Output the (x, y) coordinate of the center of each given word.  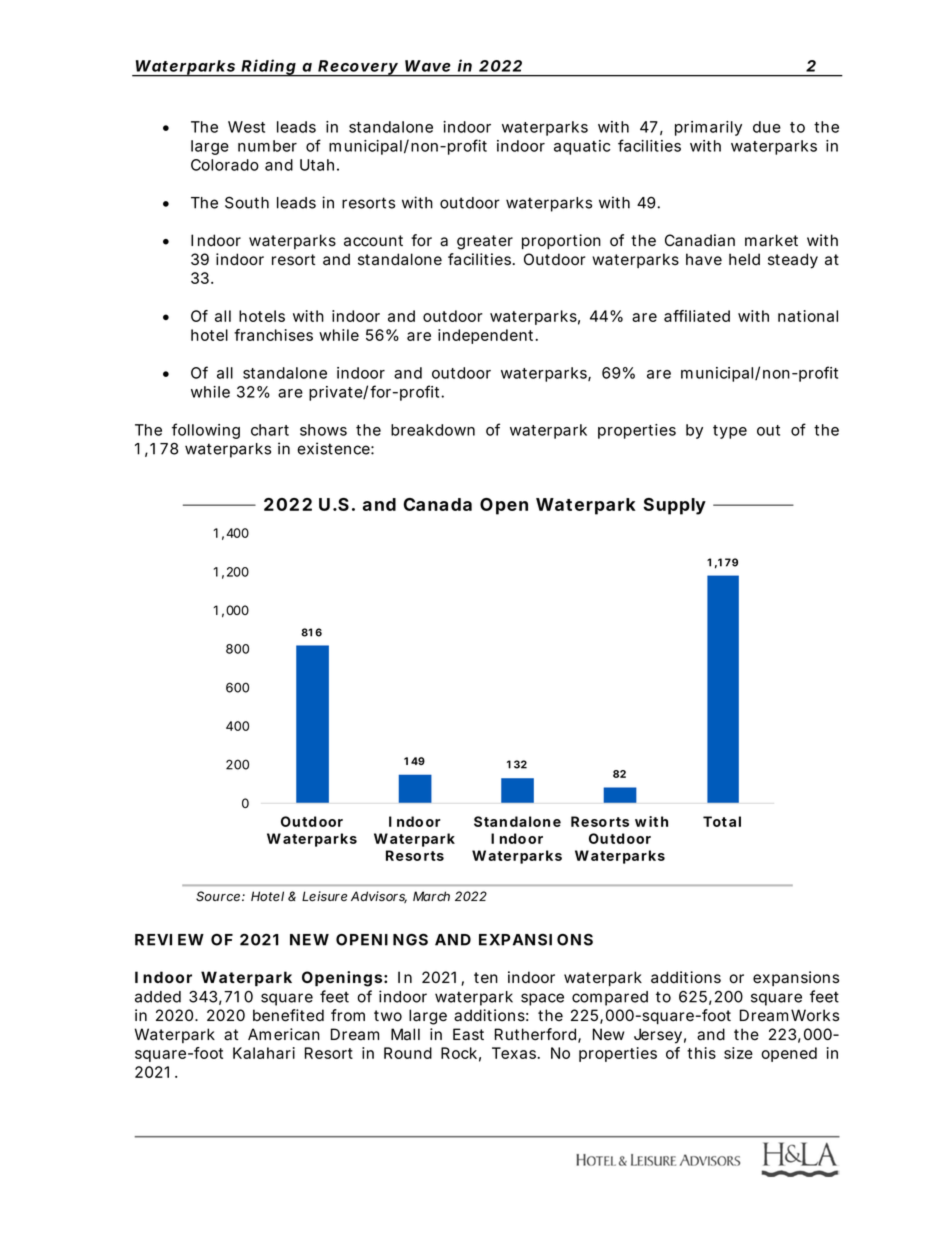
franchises (273, 335)
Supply (674, 506)
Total (722, 821)
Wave (428, 66)
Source (219, 896)
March (431, 896)
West (246, 127)
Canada (437, 504)
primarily (708, 128)
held (744, 259)
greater (485, 242)
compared (610, 998)
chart (270, 430)
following (206, 431)
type (730, 432)
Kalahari (264, 1053)
